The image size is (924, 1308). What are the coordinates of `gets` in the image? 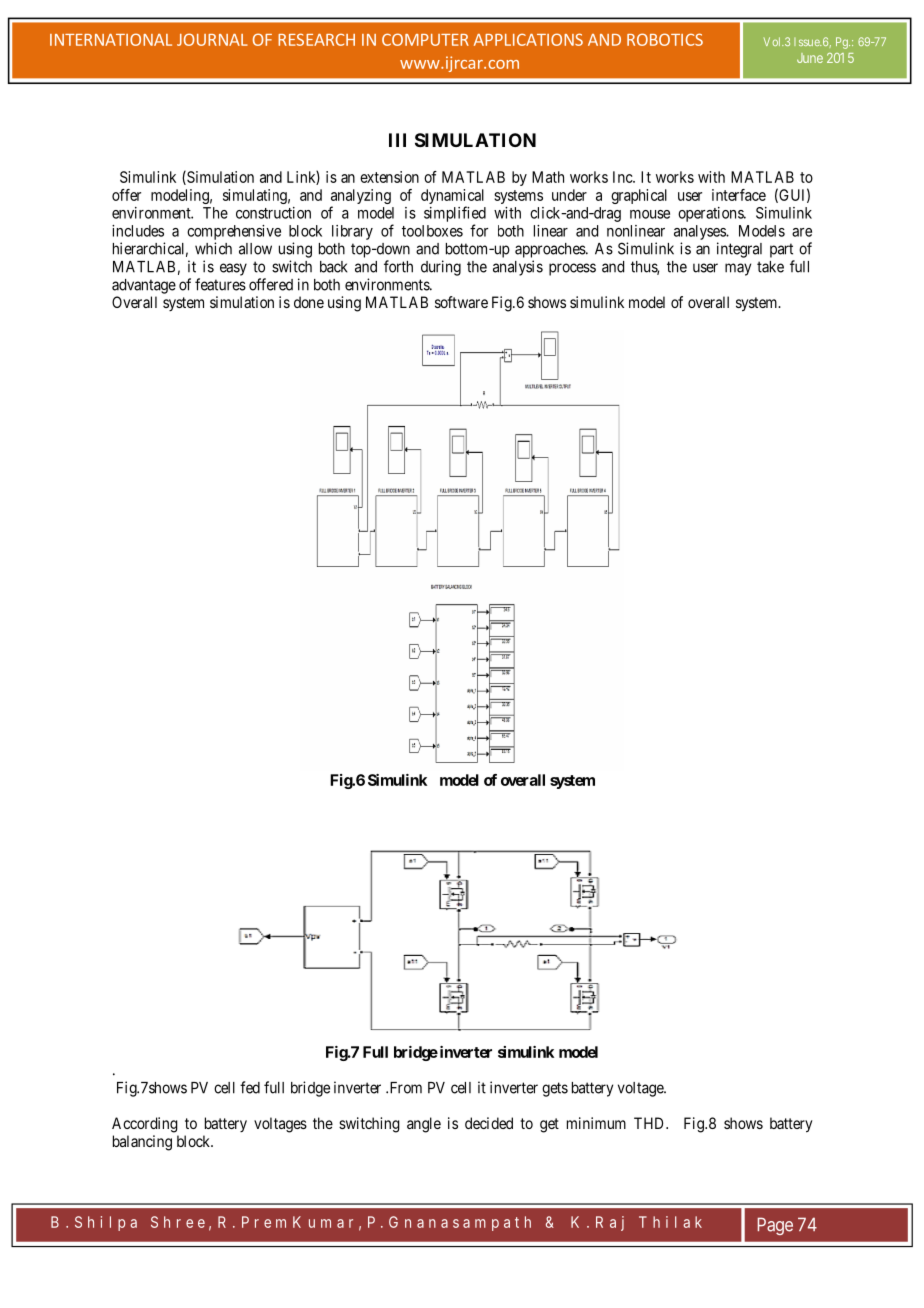 It's located at (555, 1089).
